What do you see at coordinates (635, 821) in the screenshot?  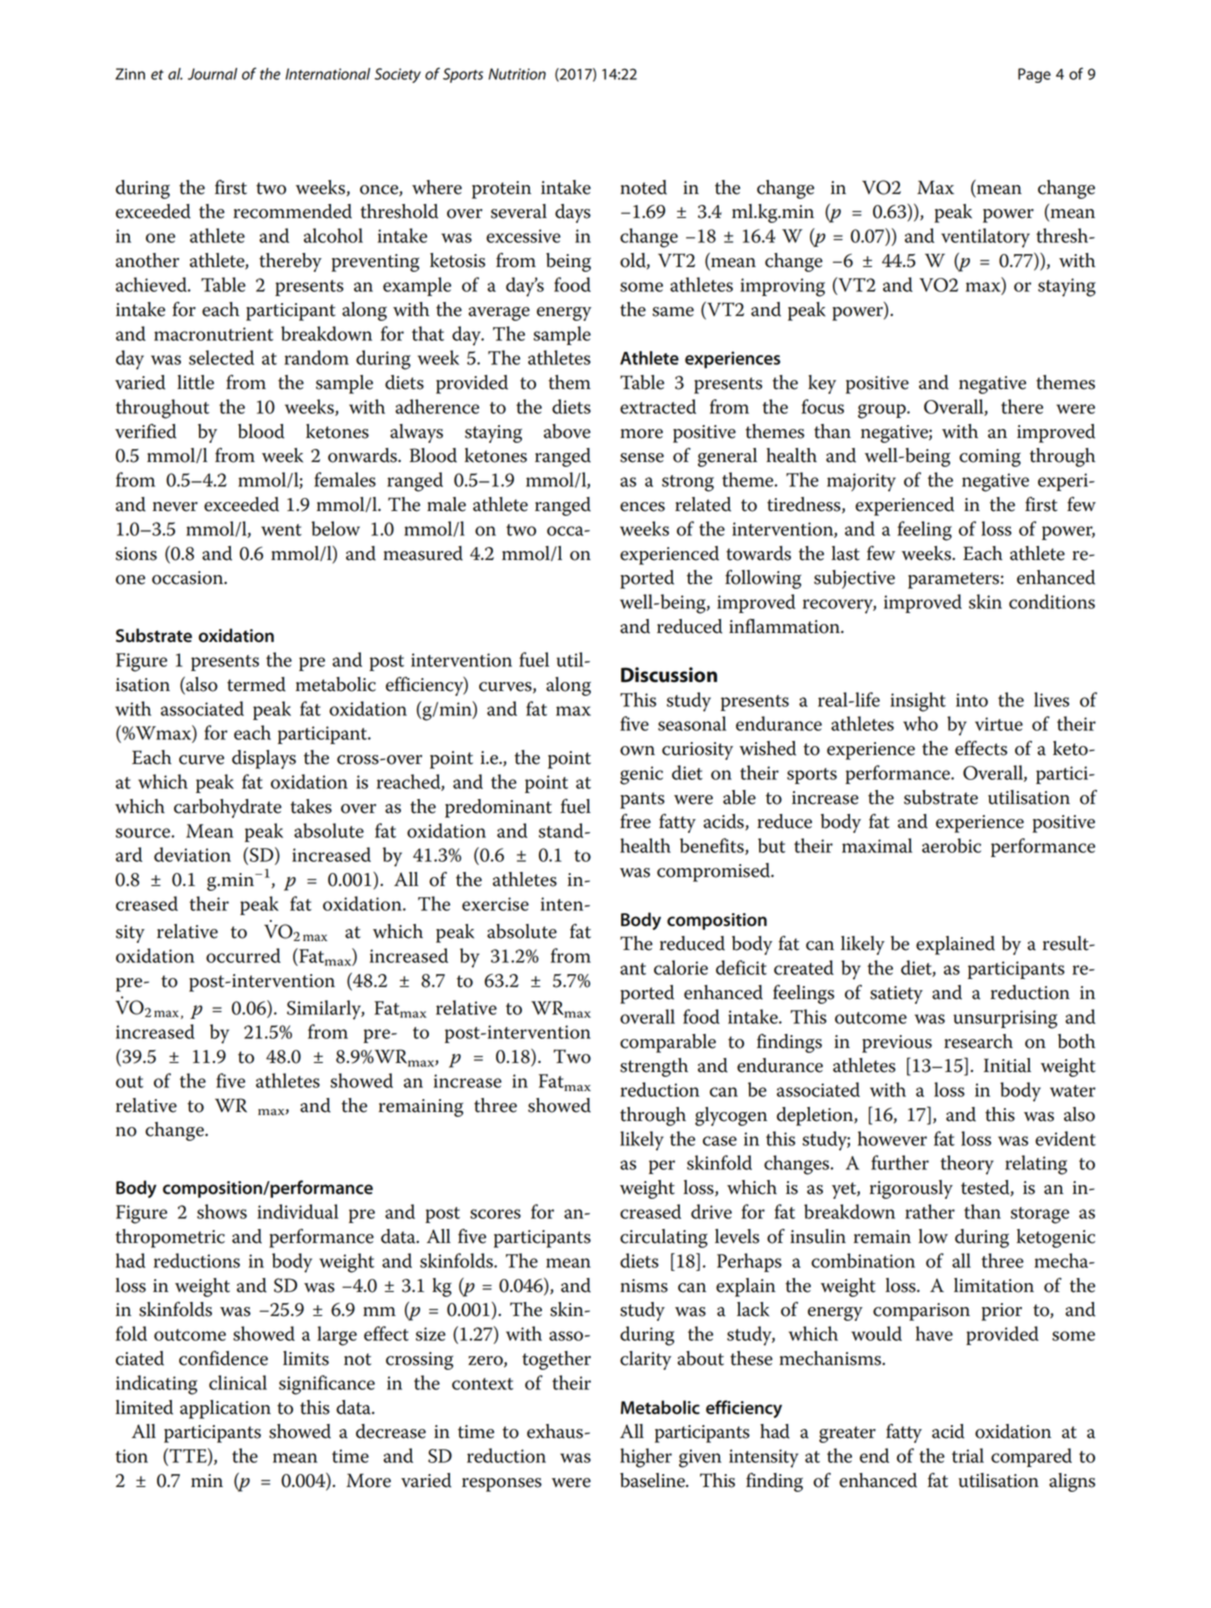 I see `free` at bounding box center [635, 821].
